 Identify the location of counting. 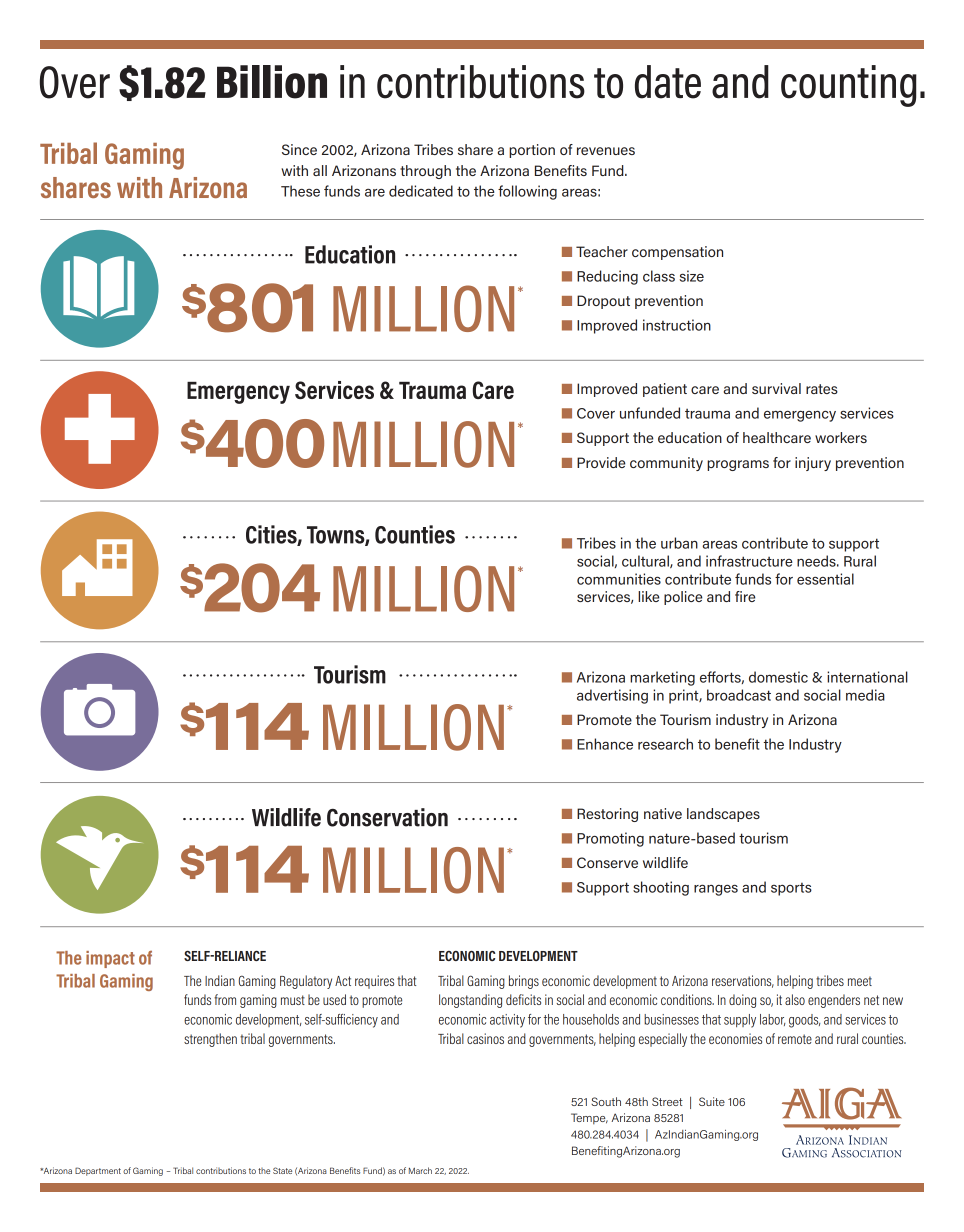
(849, 86).
